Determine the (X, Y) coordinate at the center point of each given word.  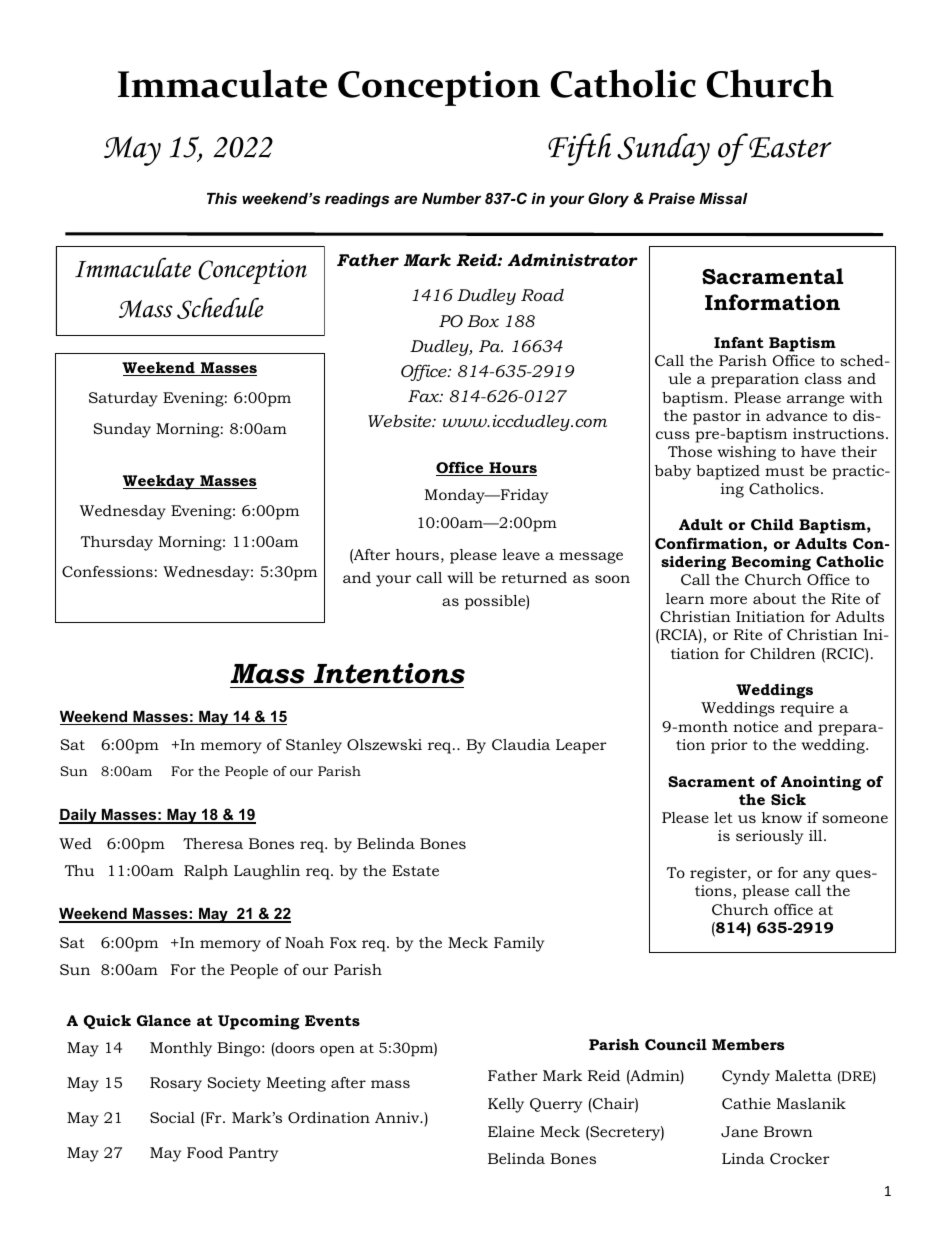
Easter (789, 146)
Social (172, 1117)
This (222, 198)
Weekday (160, 482)
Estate (415, 870)
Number (451, 198)
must (784, 471)
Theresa (213, 843)
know (781, 817)
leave (521, 554)
